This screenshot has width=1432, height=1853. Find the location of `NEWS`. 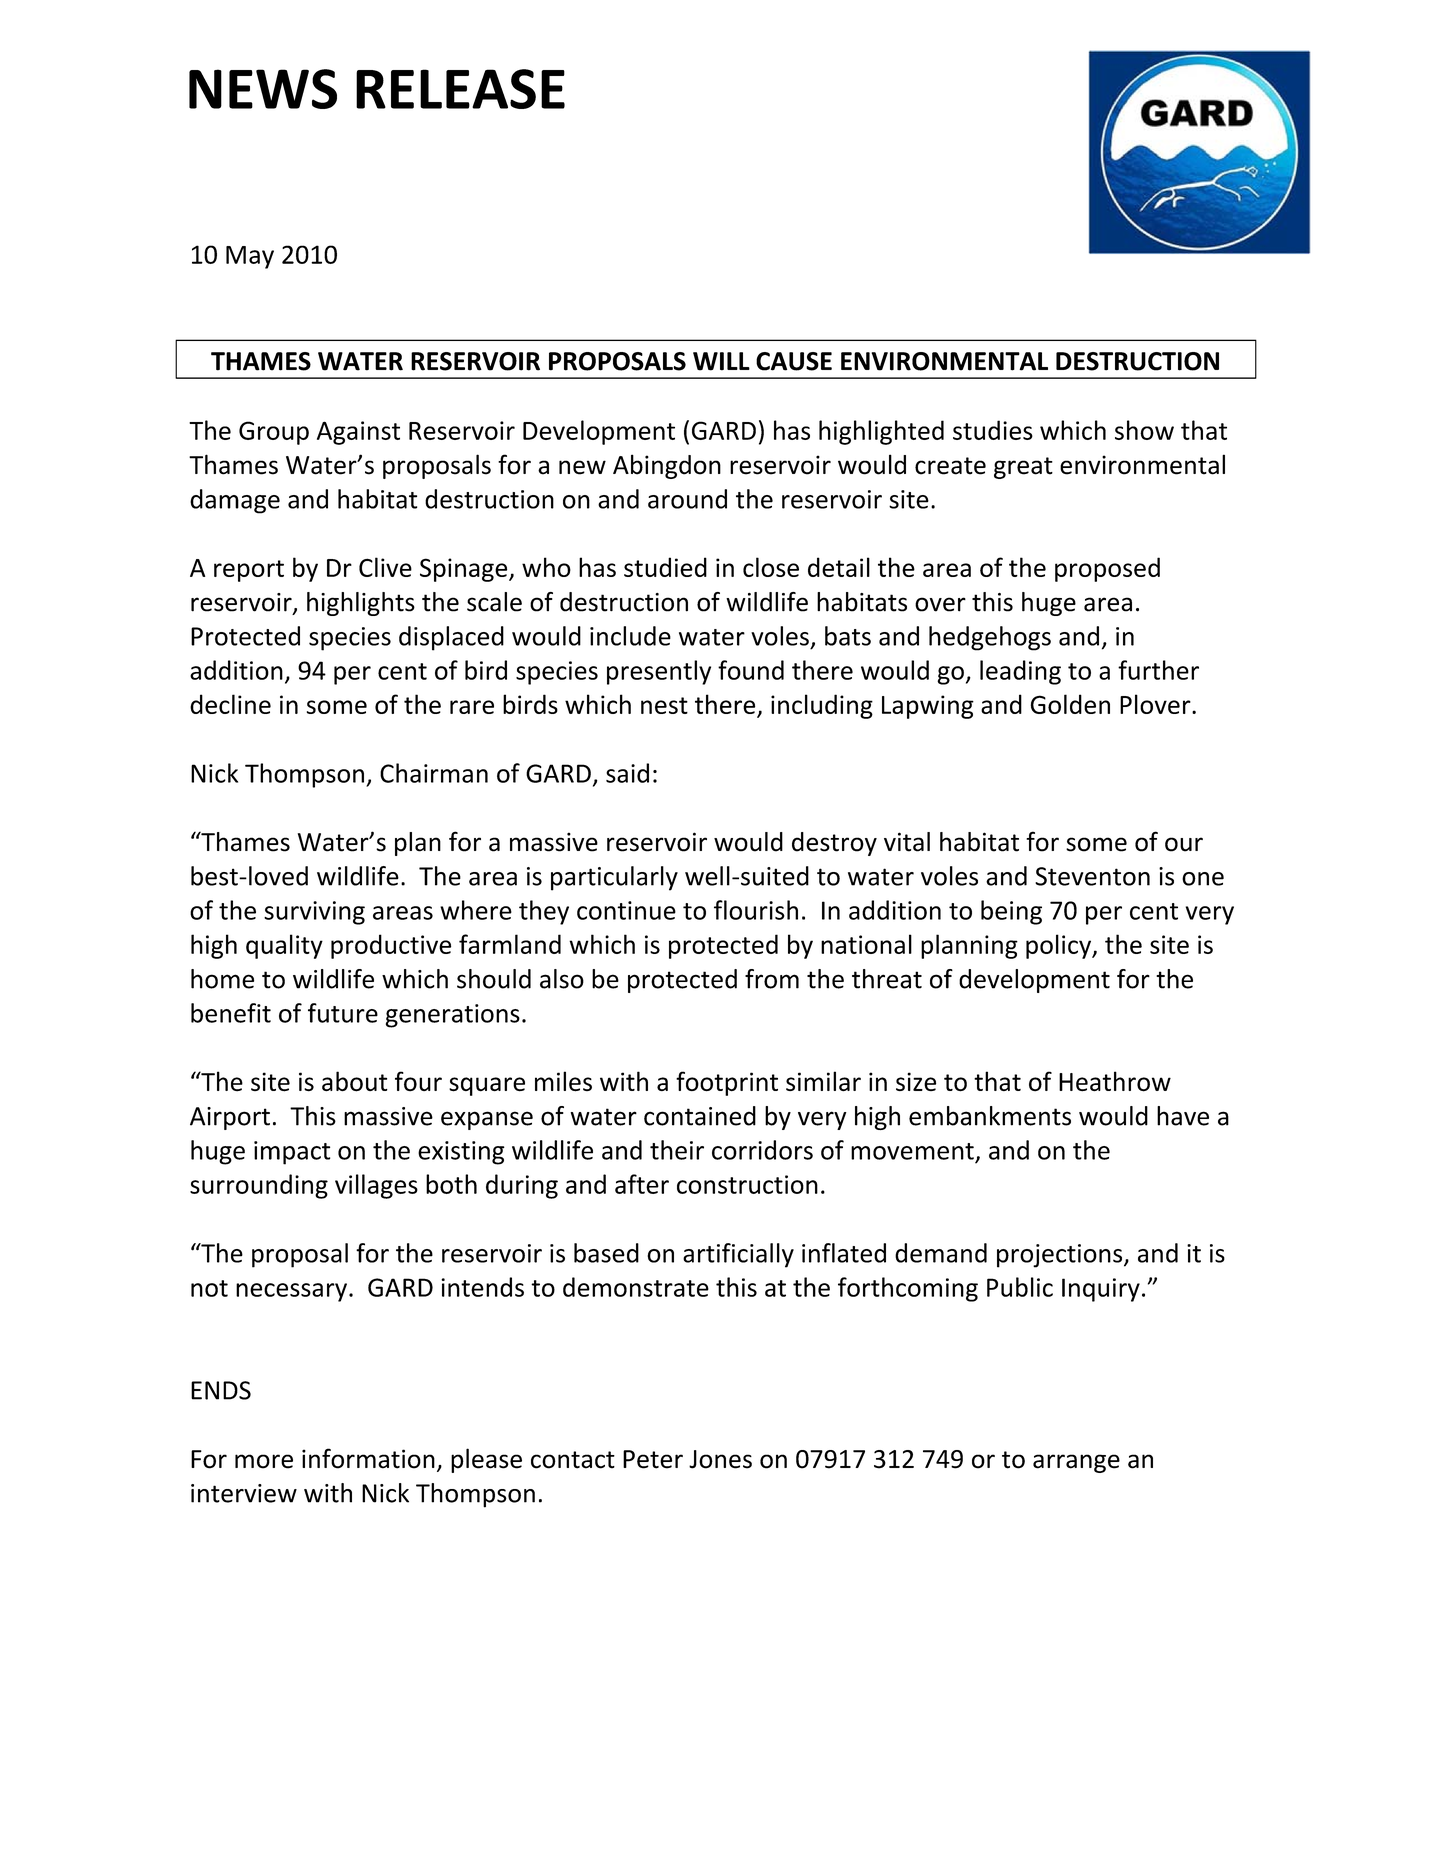

NEWS is located at coordinates (263, 89).
